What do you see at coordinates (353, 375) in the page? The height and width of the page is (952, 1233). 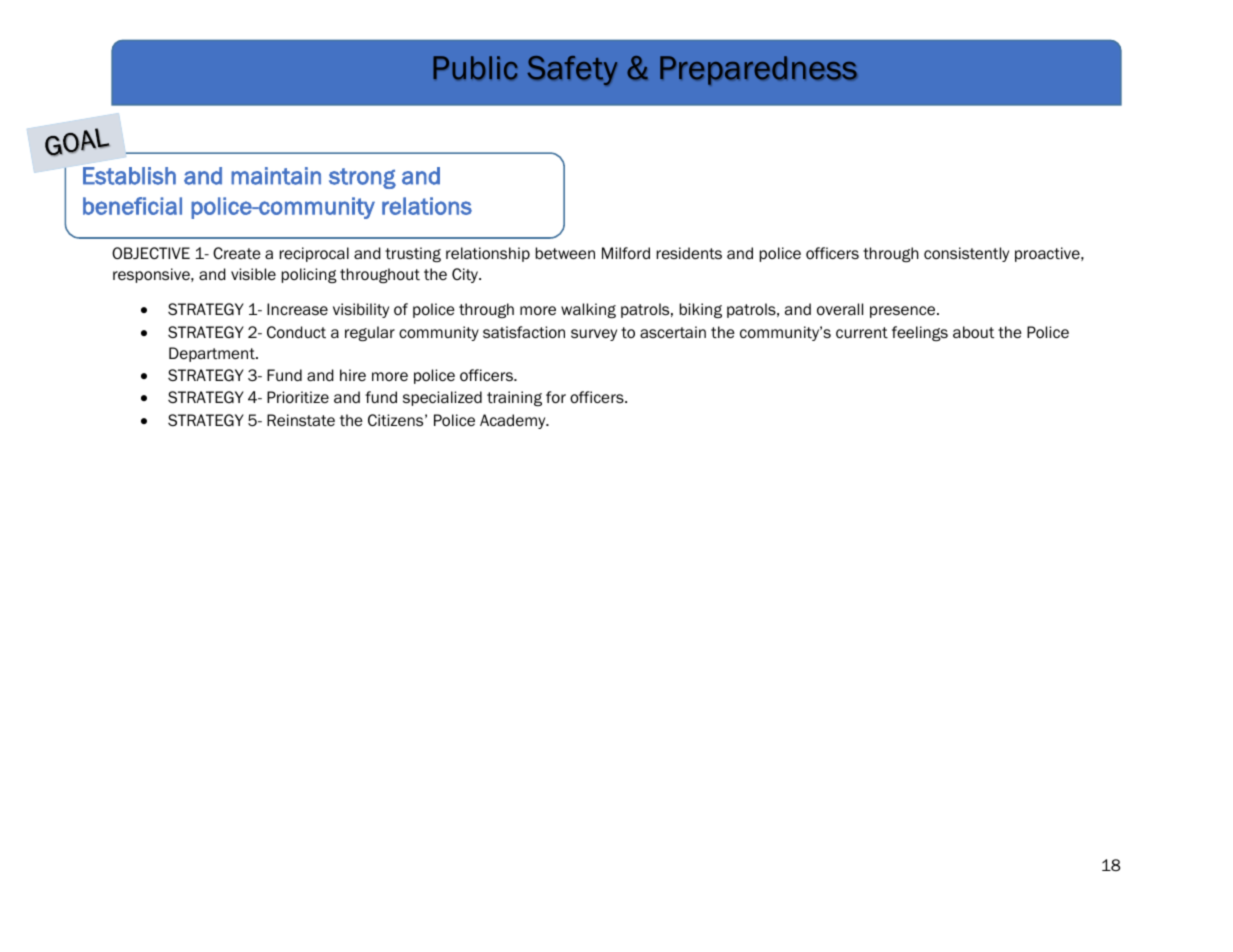 I see `hire` at bounding box center [353, 375].
